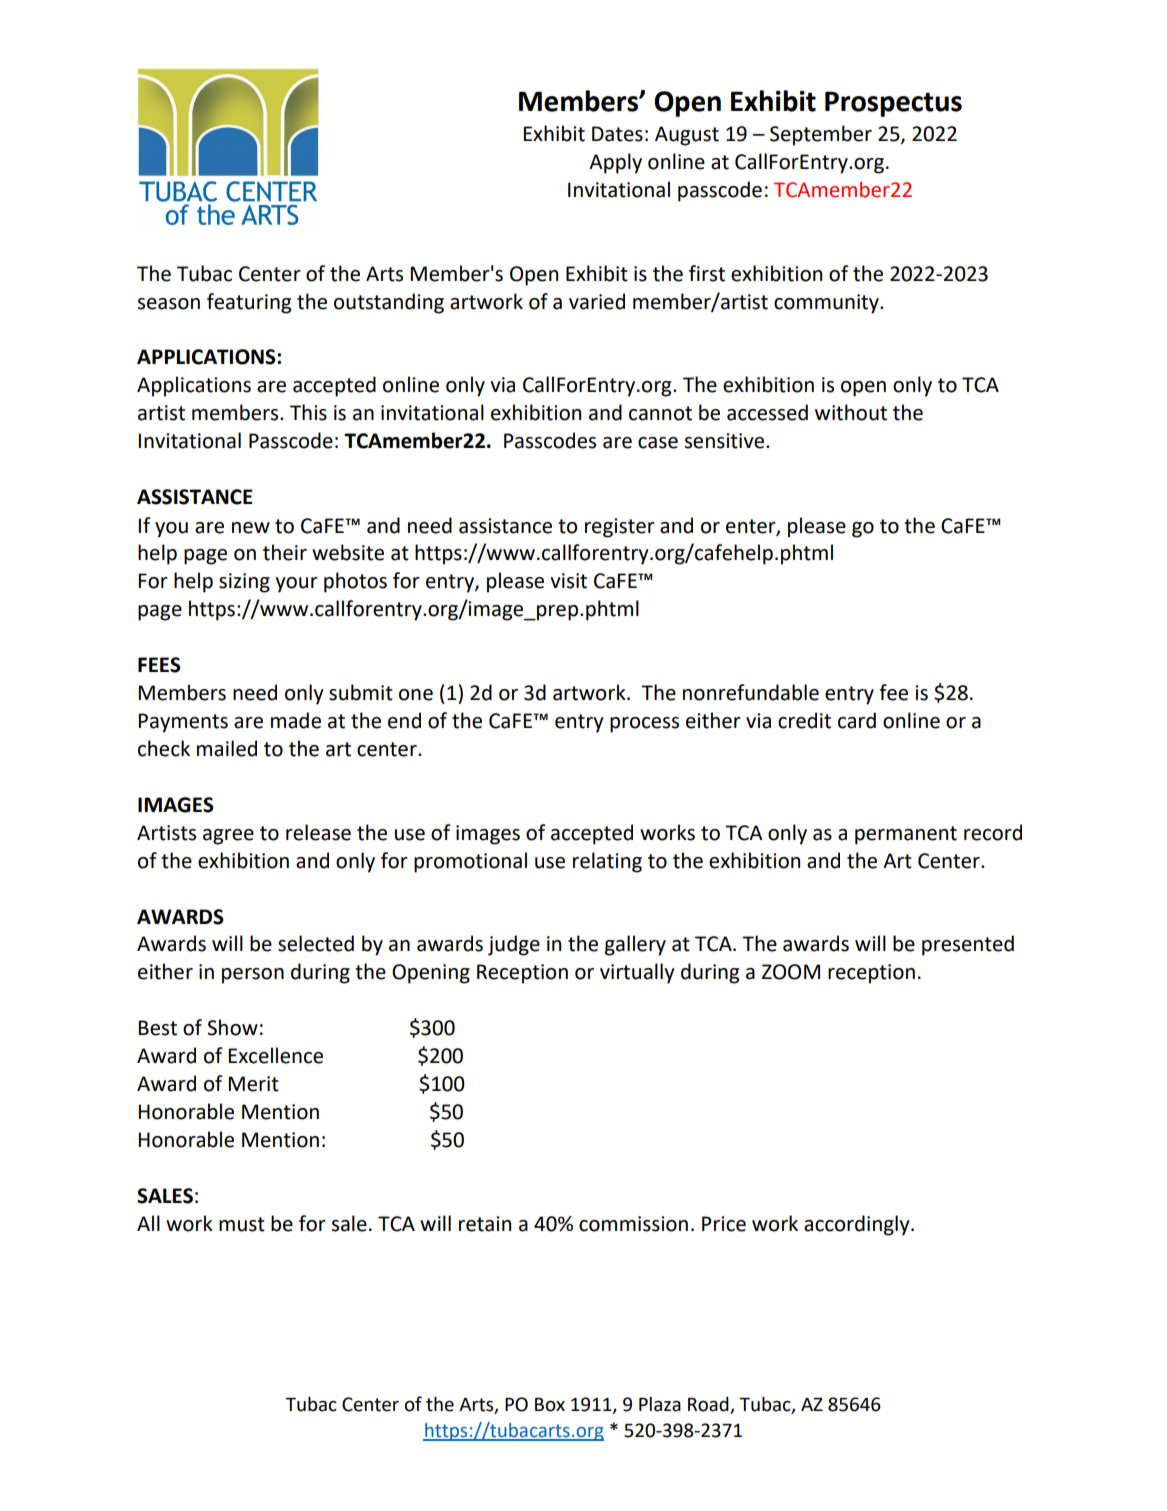  Describe the element at coordinates (242, 1224) in the screenshot. I see `must` at that location.
